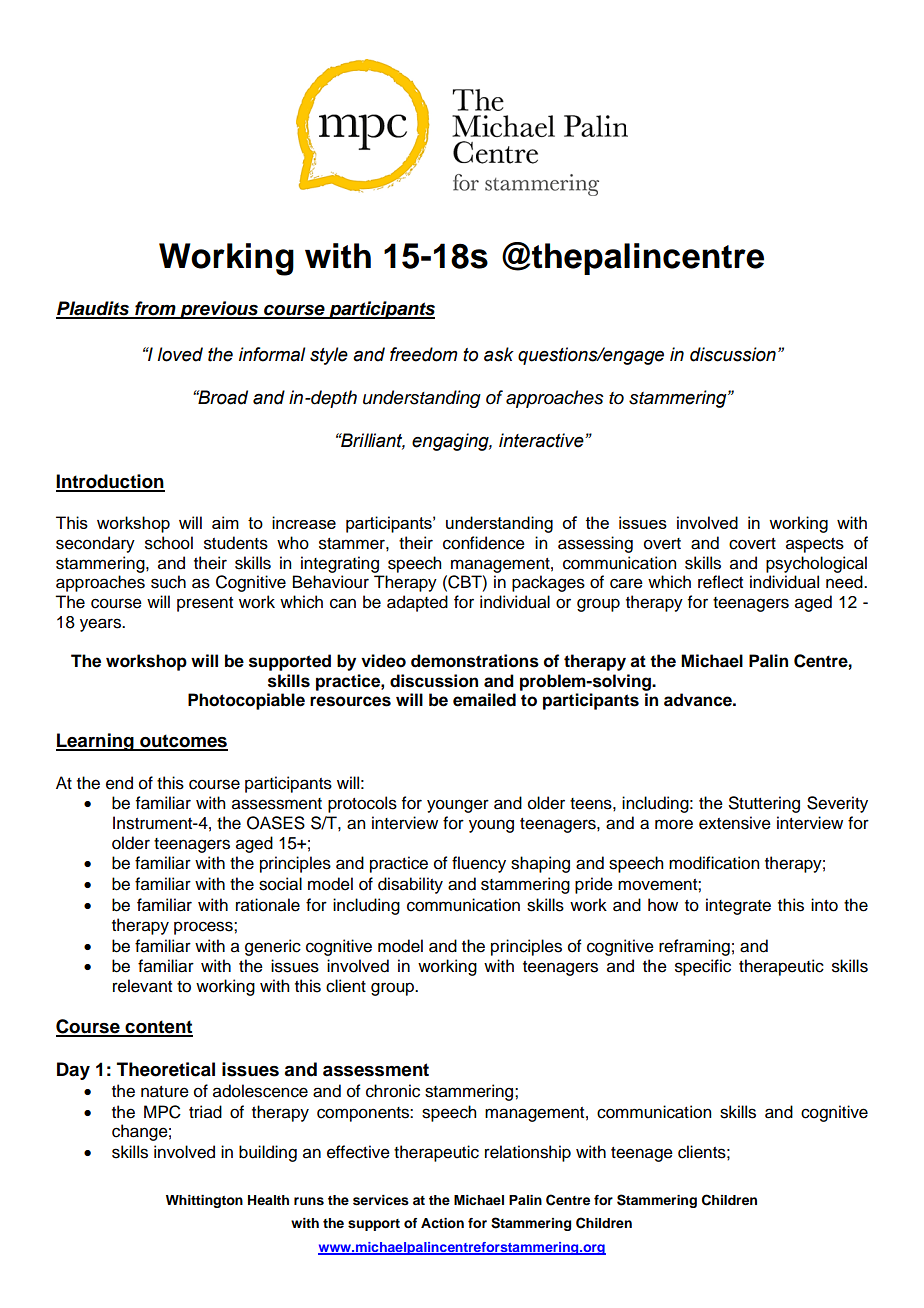 Image resolution: width=924 pixels, height=1308 pixels. What do you see at coordinates (484, 543) in the screenshot?
I see `confidence` at bounding box center [484, 543].
